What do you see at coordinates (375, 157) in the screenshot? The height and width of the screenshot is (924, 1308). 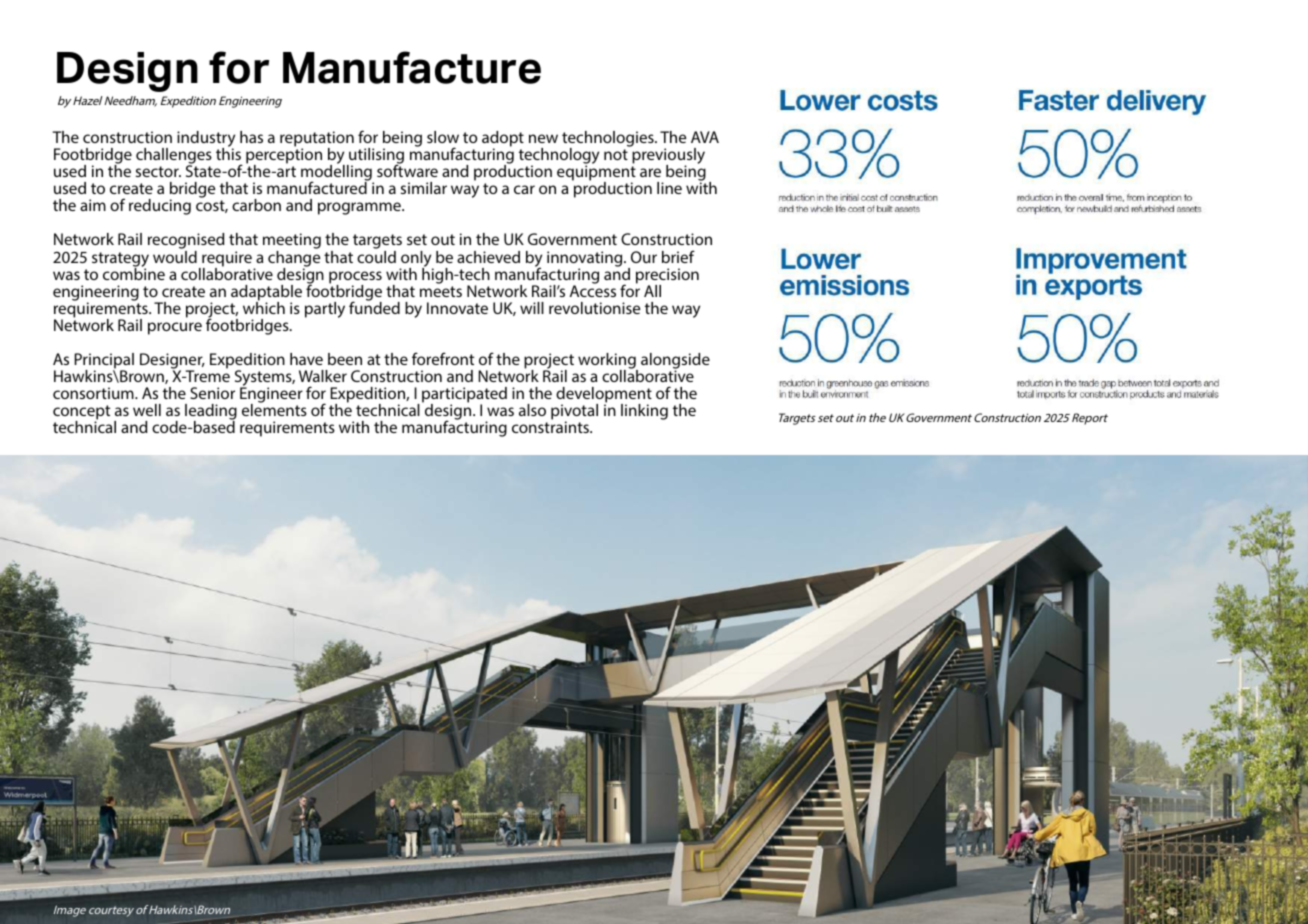 I see `utilising` at bounding box center [375, 157].
